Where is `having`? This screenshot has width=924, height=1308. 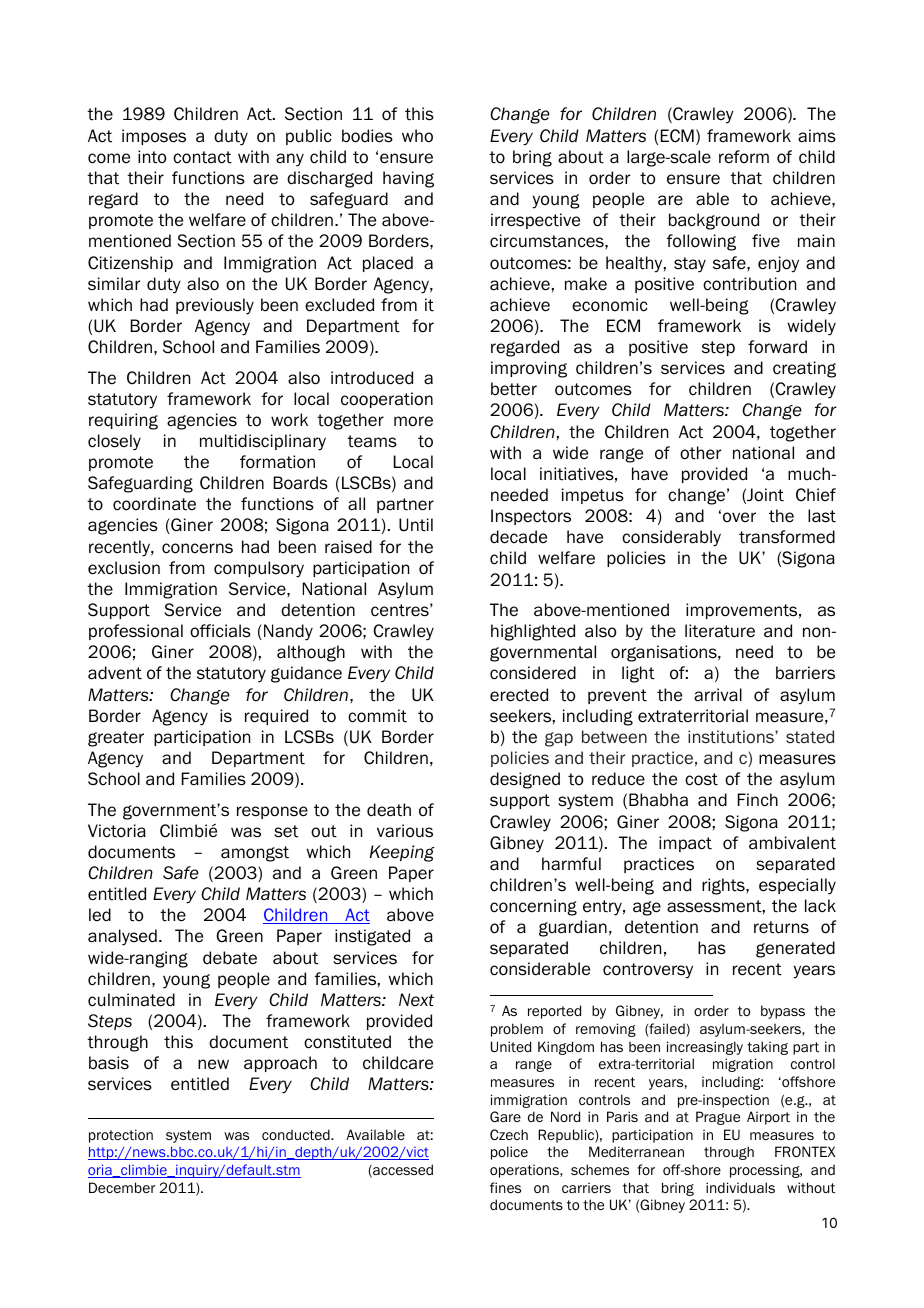 having is located at coordinates (408, 179).
